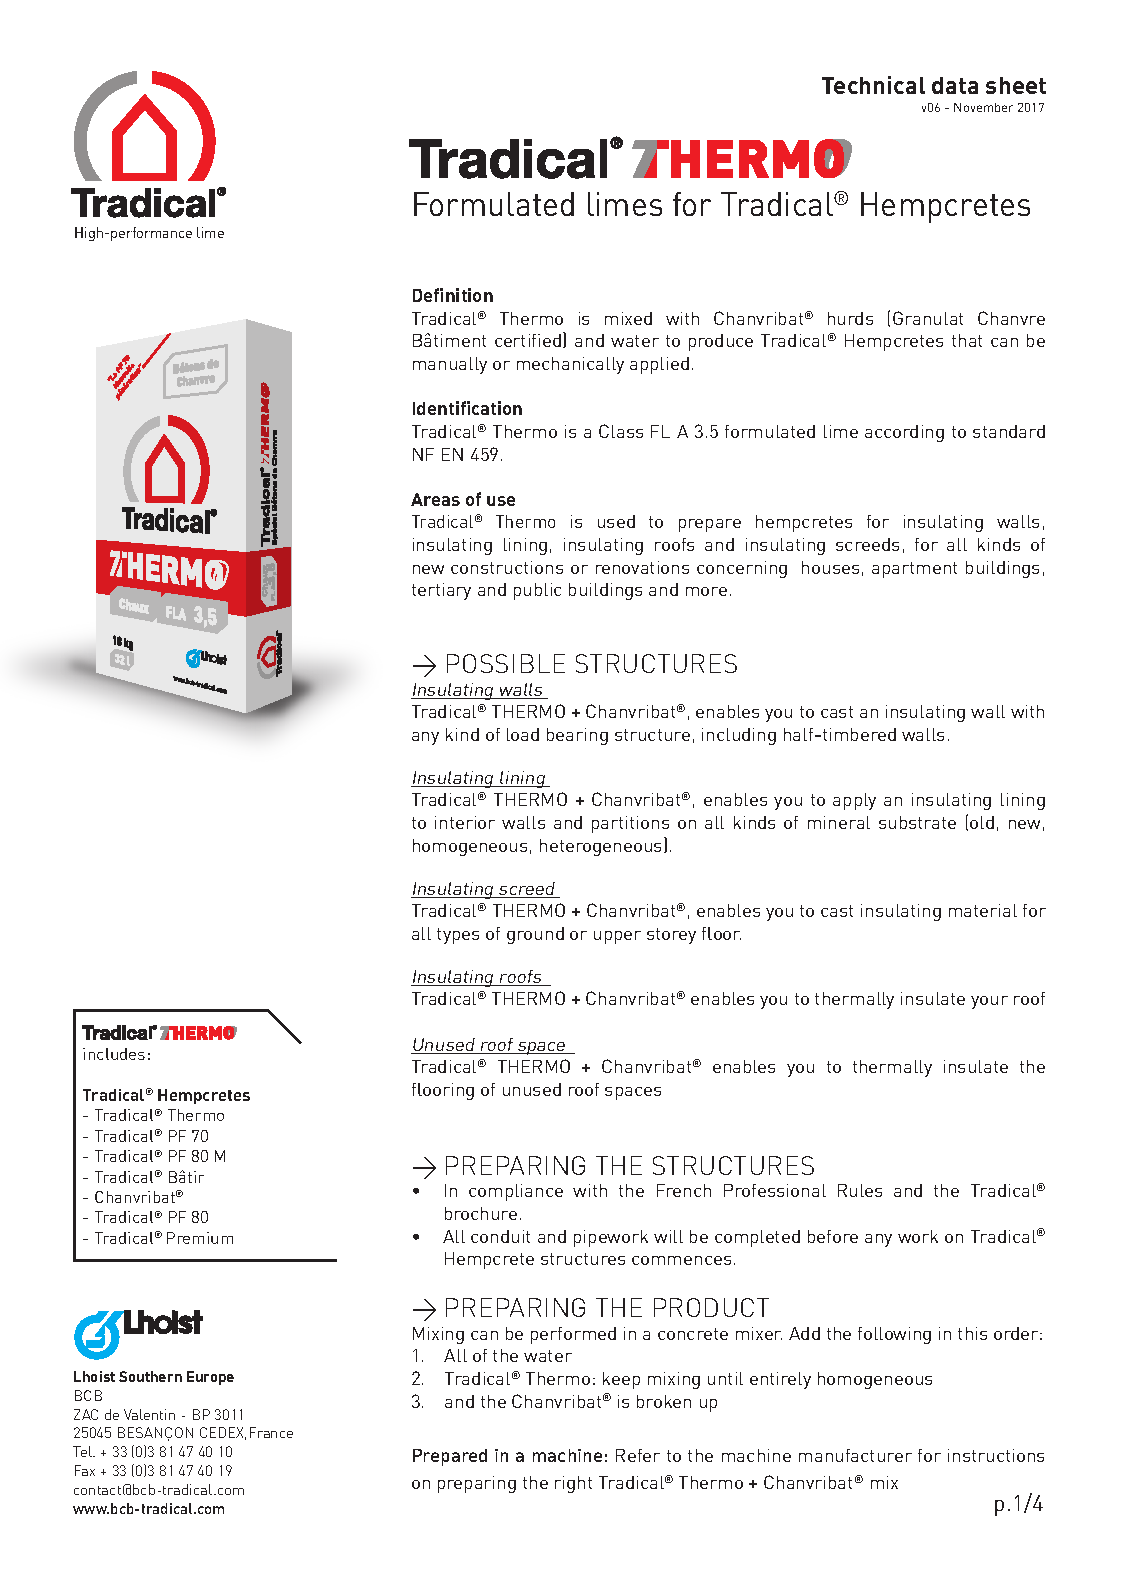 This image has width=1121, height=1586. I want to click on interior, so click(465, 822).
